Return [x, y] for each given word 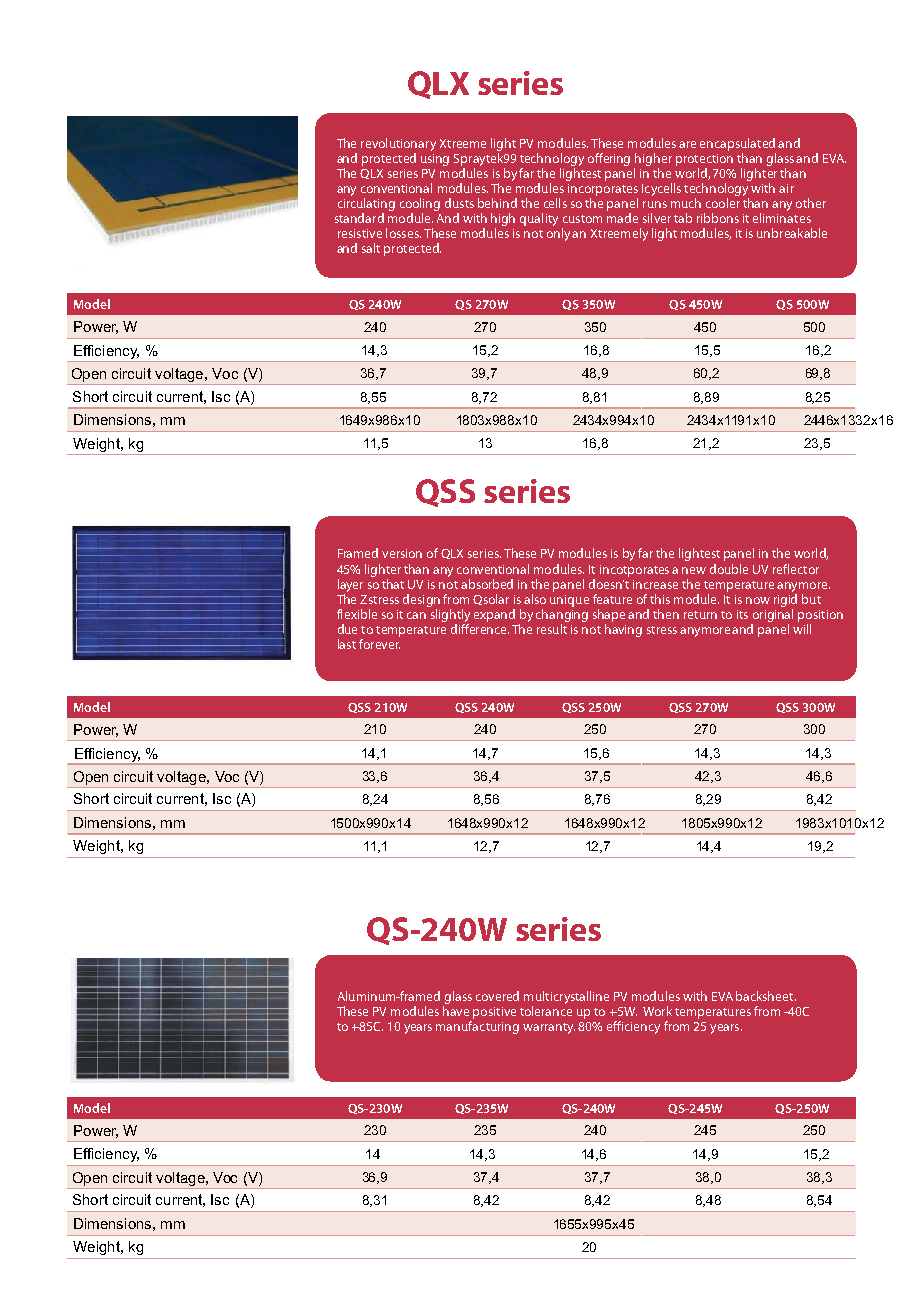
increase [655, 584]
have [456, 1009]
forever [379, 644]
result [552, 629]
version [402, 553]
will [802, 629]
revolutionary [398, 144]
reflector [796, 569]
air [786, 188]
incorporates [603, 190]
